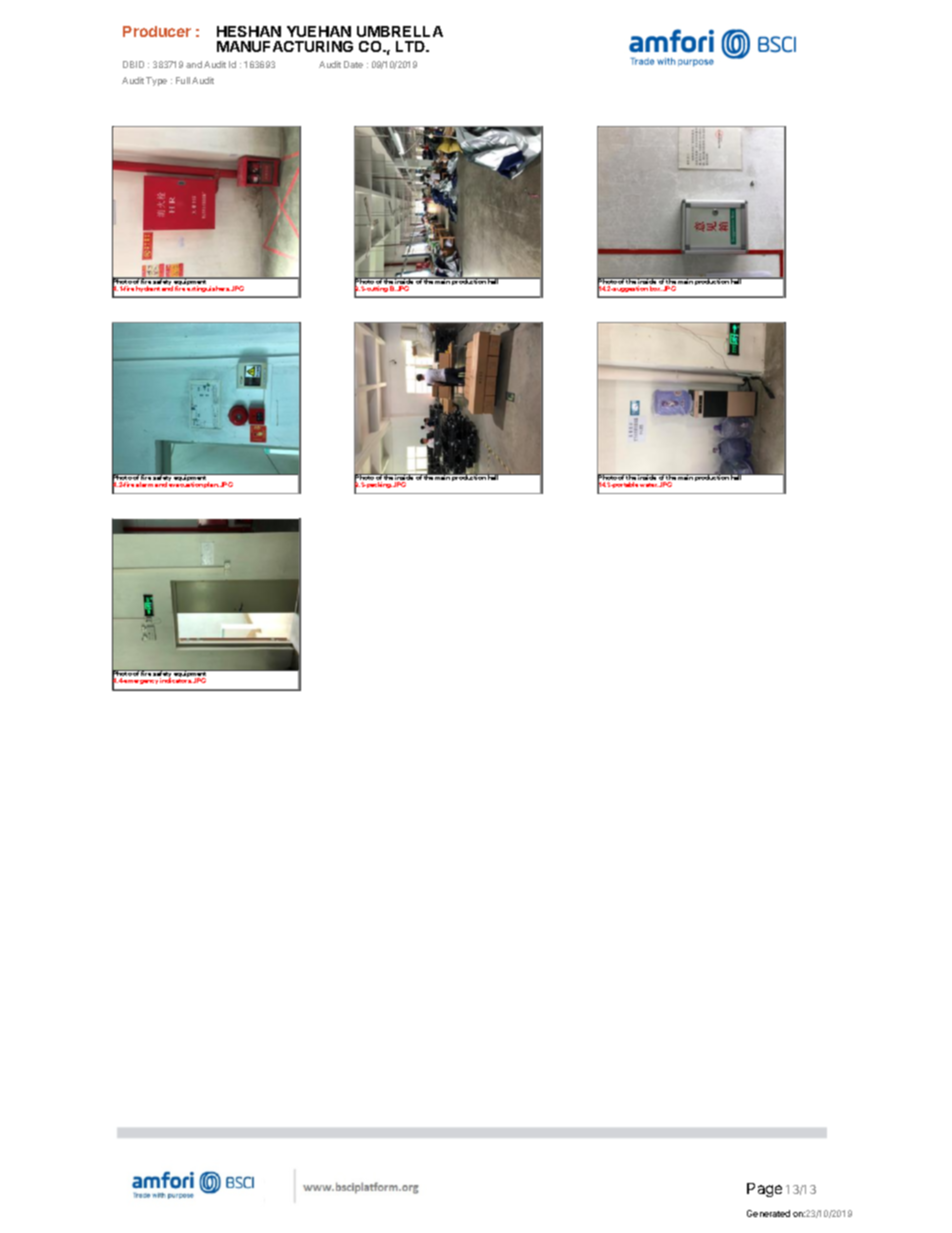  I want to click on Producer, so click(157, 31).
